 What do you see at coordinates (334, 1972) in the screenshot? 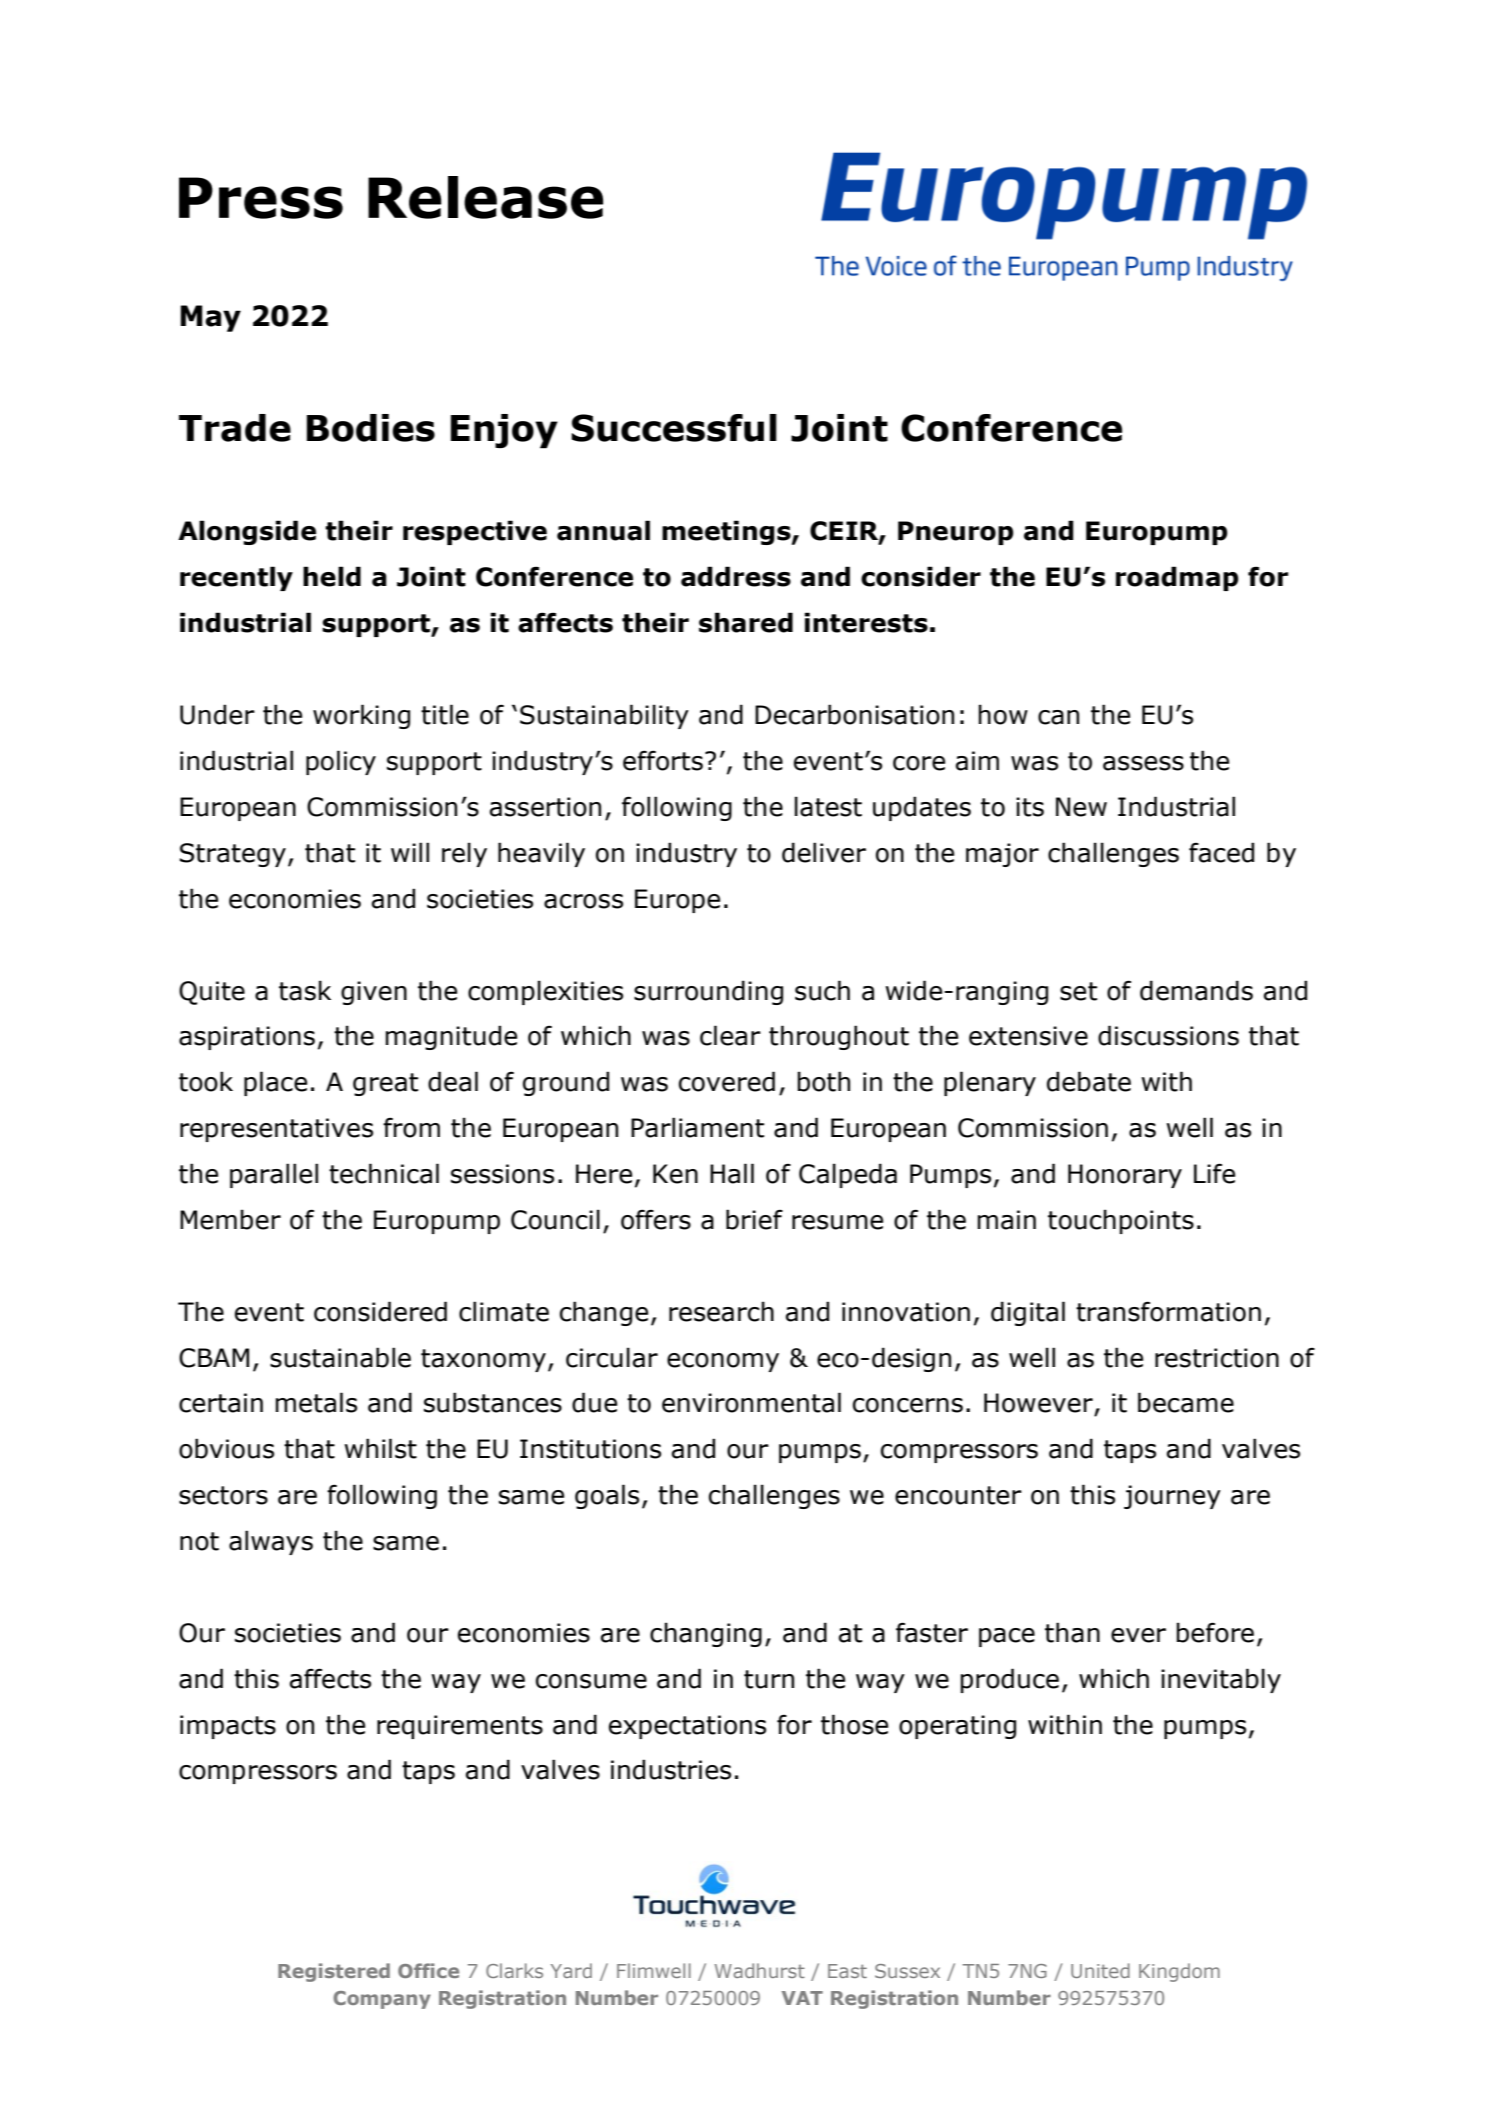
I see `Registered` at bounding box center [334, 1972].
